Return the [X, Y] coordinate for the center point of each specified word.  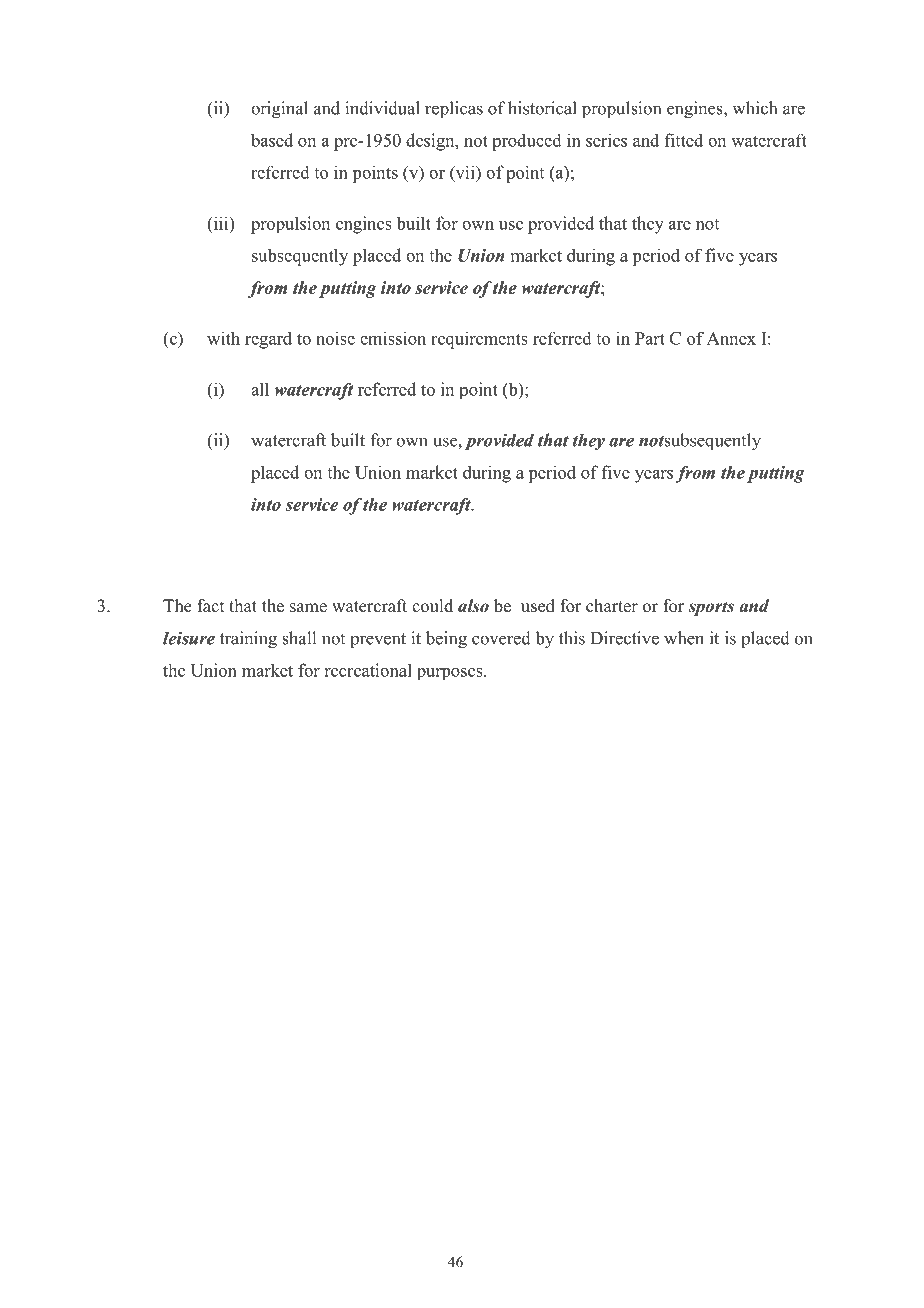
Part [650, 338]
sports [711, 608]
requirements [479, 340]
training [248, 640]
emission [393, 338]
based [272, 140]
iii [221, 223]
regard [268, 340]
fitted [684, 140]
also [473, 606]
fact [210, 605]
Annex [731, 338]
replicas [454, 110]
